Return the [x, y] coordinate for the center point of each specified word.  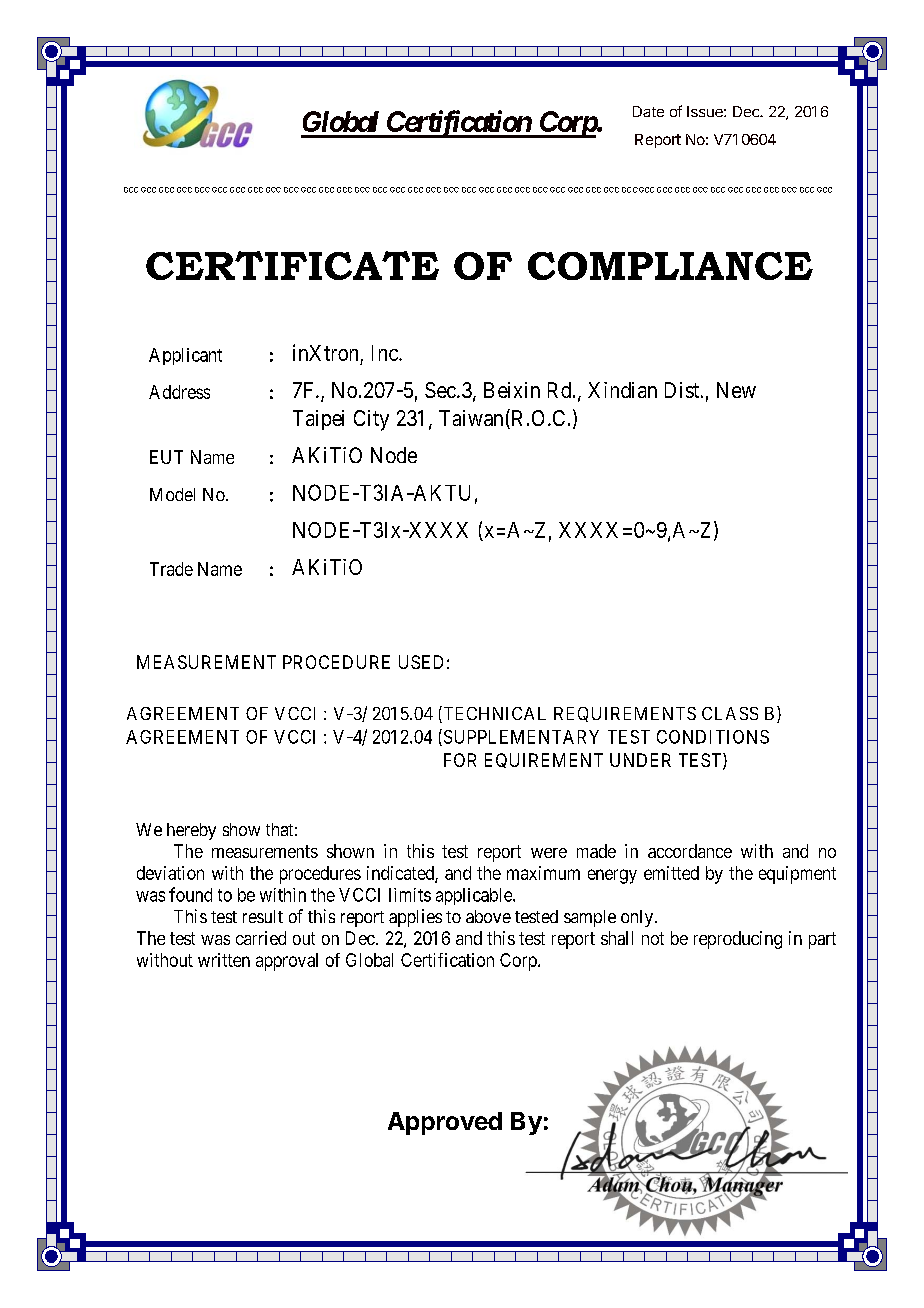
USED [421, 662]
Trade [171, 569]
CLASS [730, 713]
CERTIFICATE [292, 265]
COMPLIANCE [670, 266]
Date [648, 111]
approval [287, 962]
